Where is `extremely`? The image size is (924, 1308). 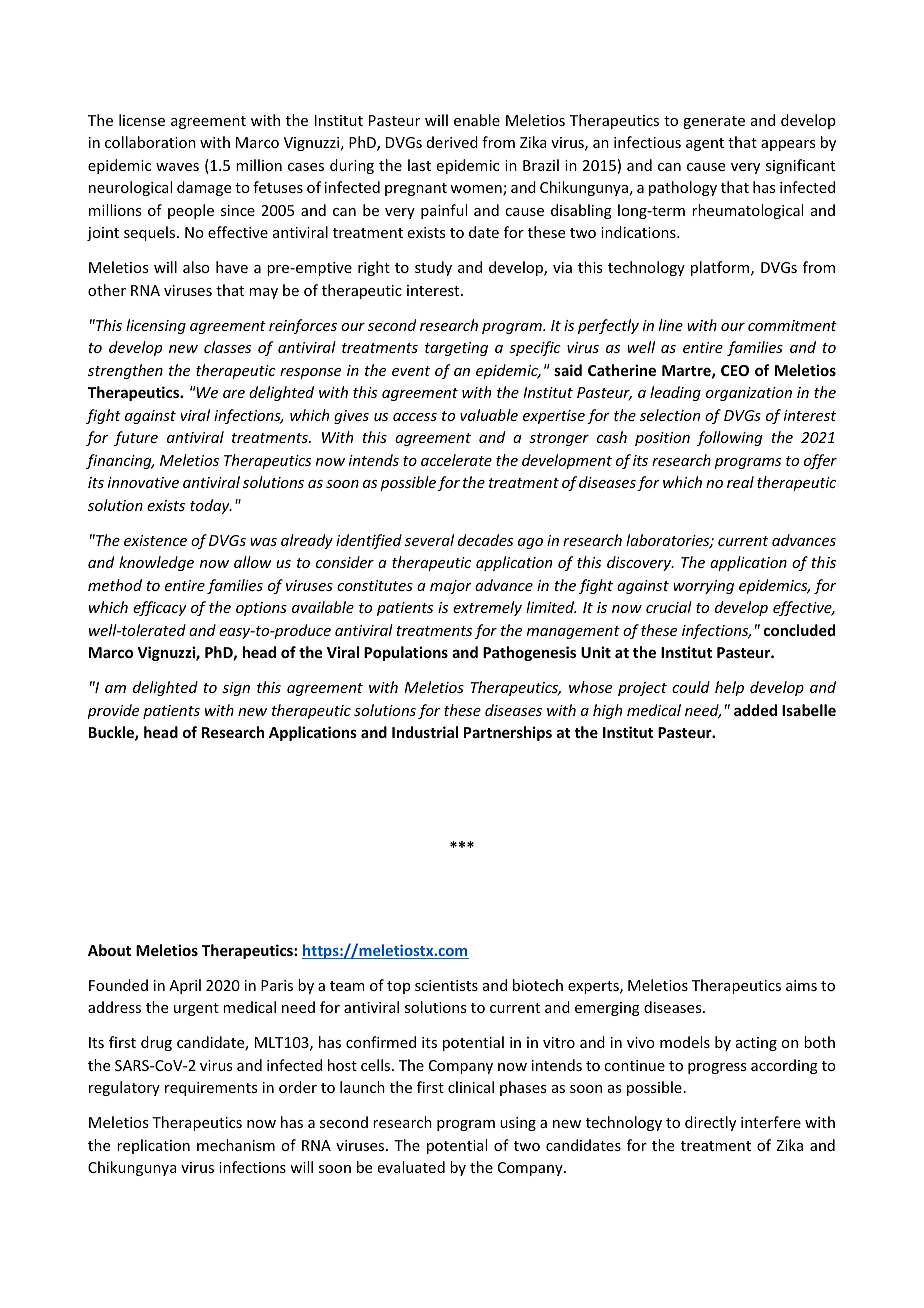 extremely is located at coordinates (487, 608).
